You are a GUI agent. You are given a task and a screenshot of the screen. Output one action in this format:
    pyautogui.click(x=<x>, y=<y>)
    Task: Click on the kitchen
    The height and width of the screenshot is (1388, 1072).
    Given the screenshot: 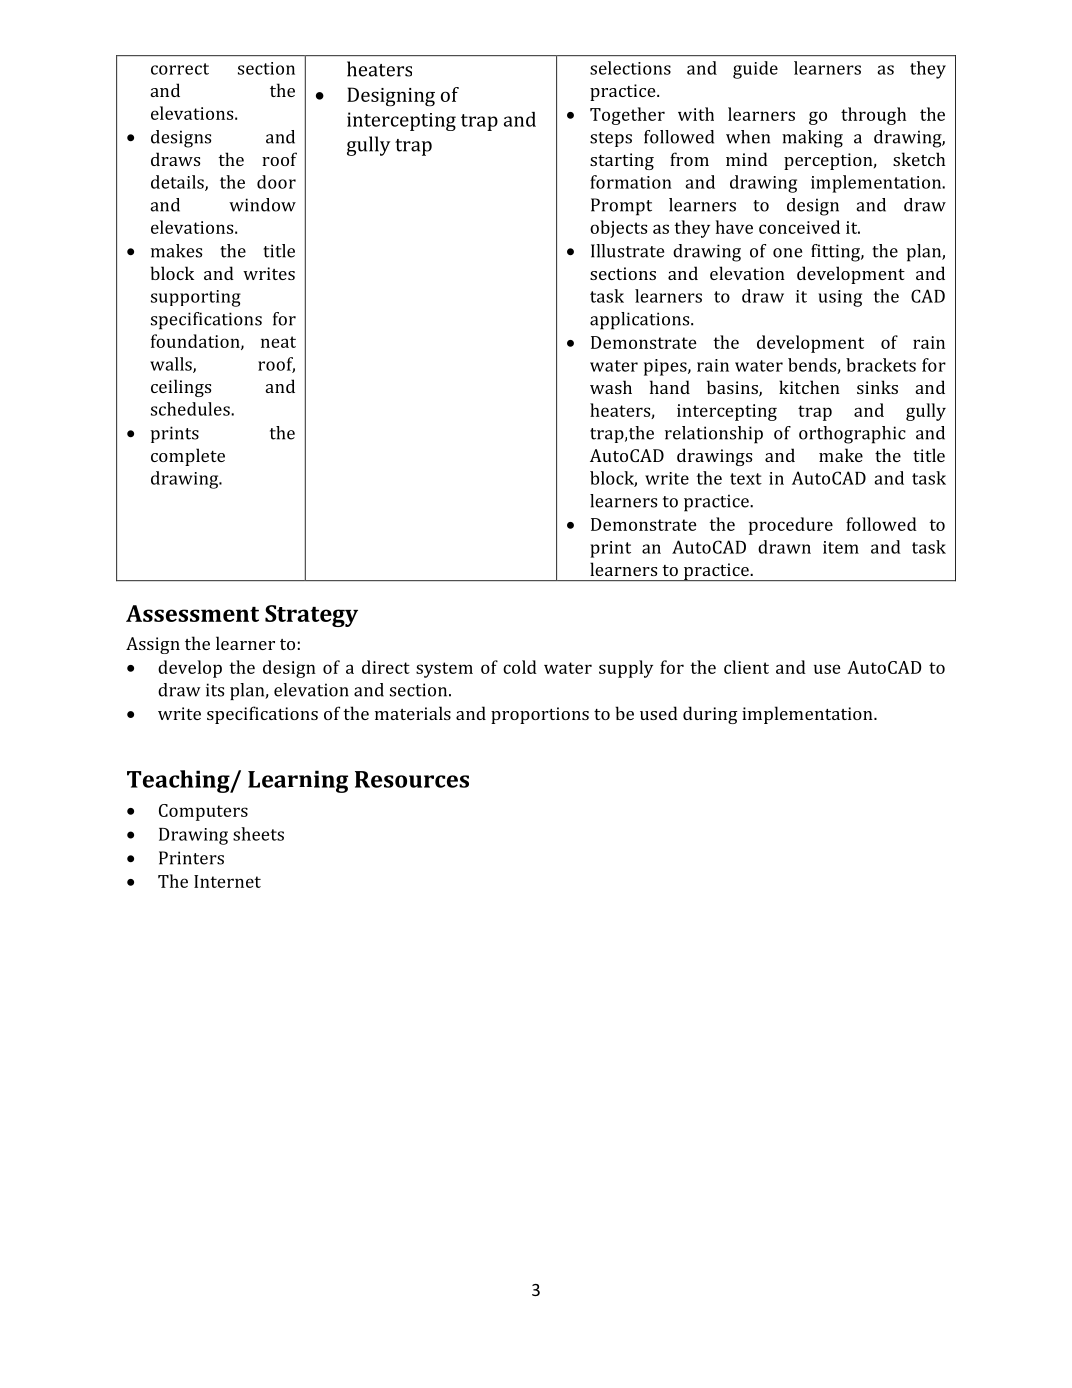 What is the action you would take?
    pyautogui.click(x=809, y=387)
